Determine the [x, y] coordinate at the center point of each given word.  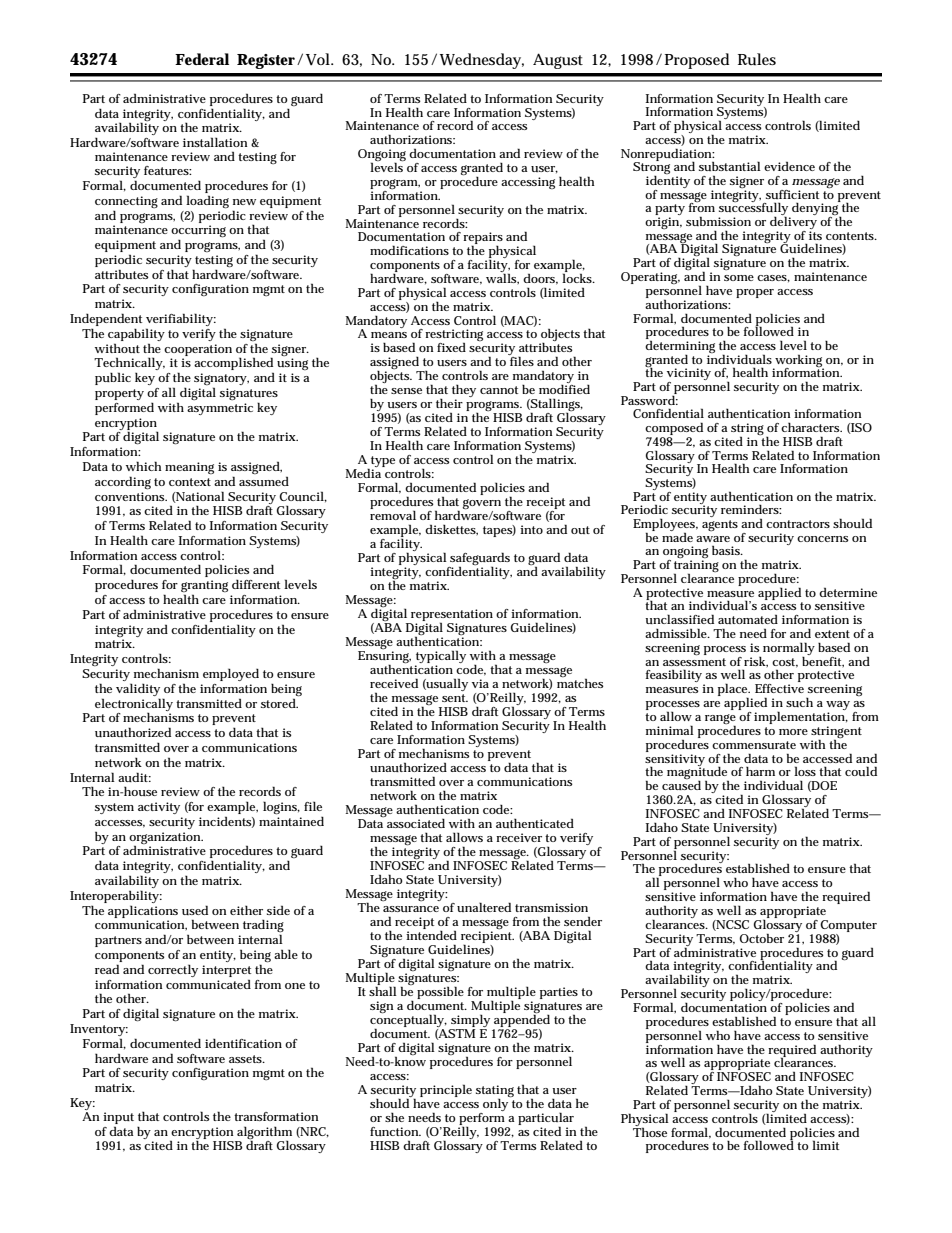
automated [748, 619]
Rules [757, 59]
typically [440, 658]
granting [204, 587]
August [558, 61]
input [118, 1119]
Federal [202, 59]
